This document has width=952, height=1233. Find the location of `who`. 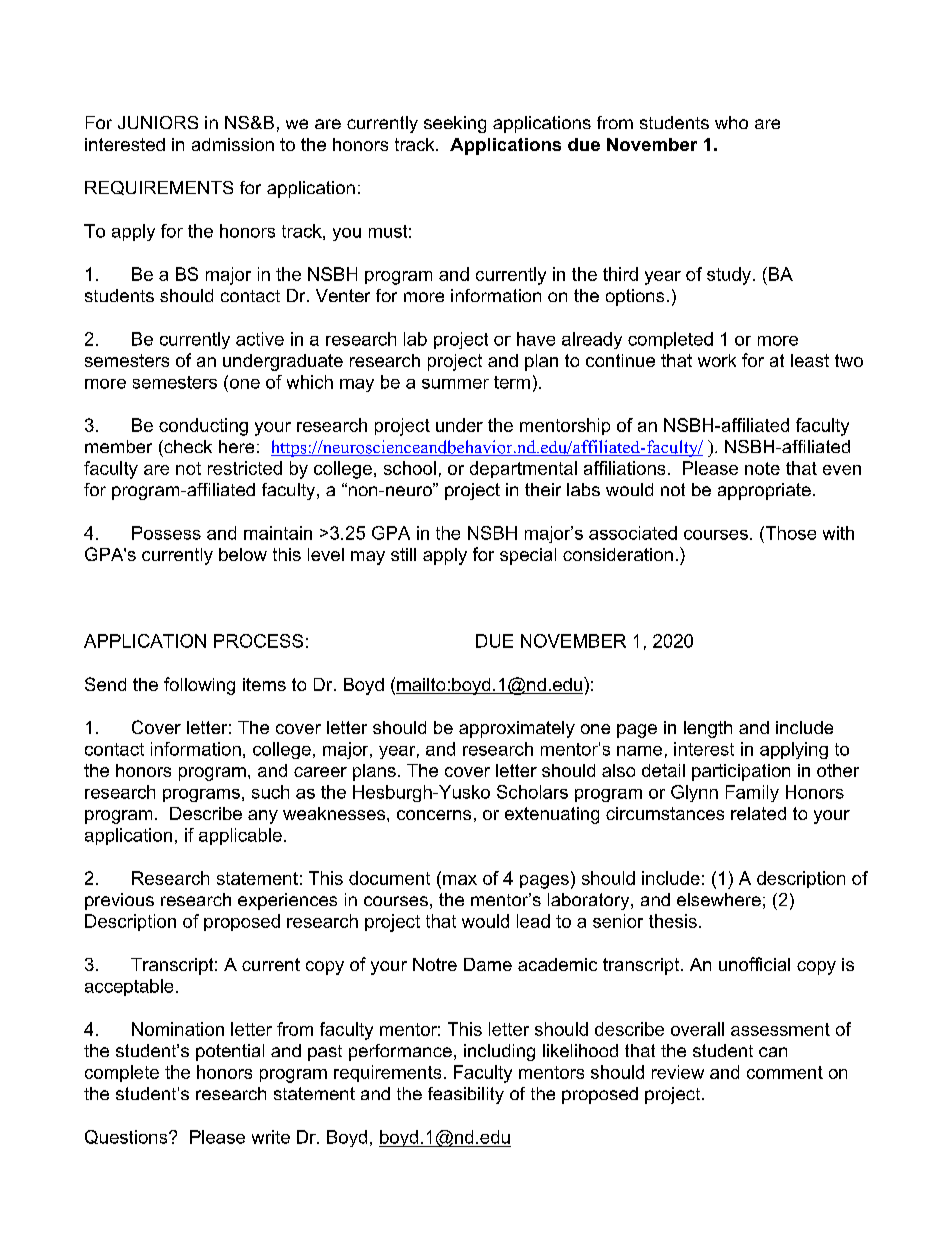

who is located at coordinates (731, 122).
